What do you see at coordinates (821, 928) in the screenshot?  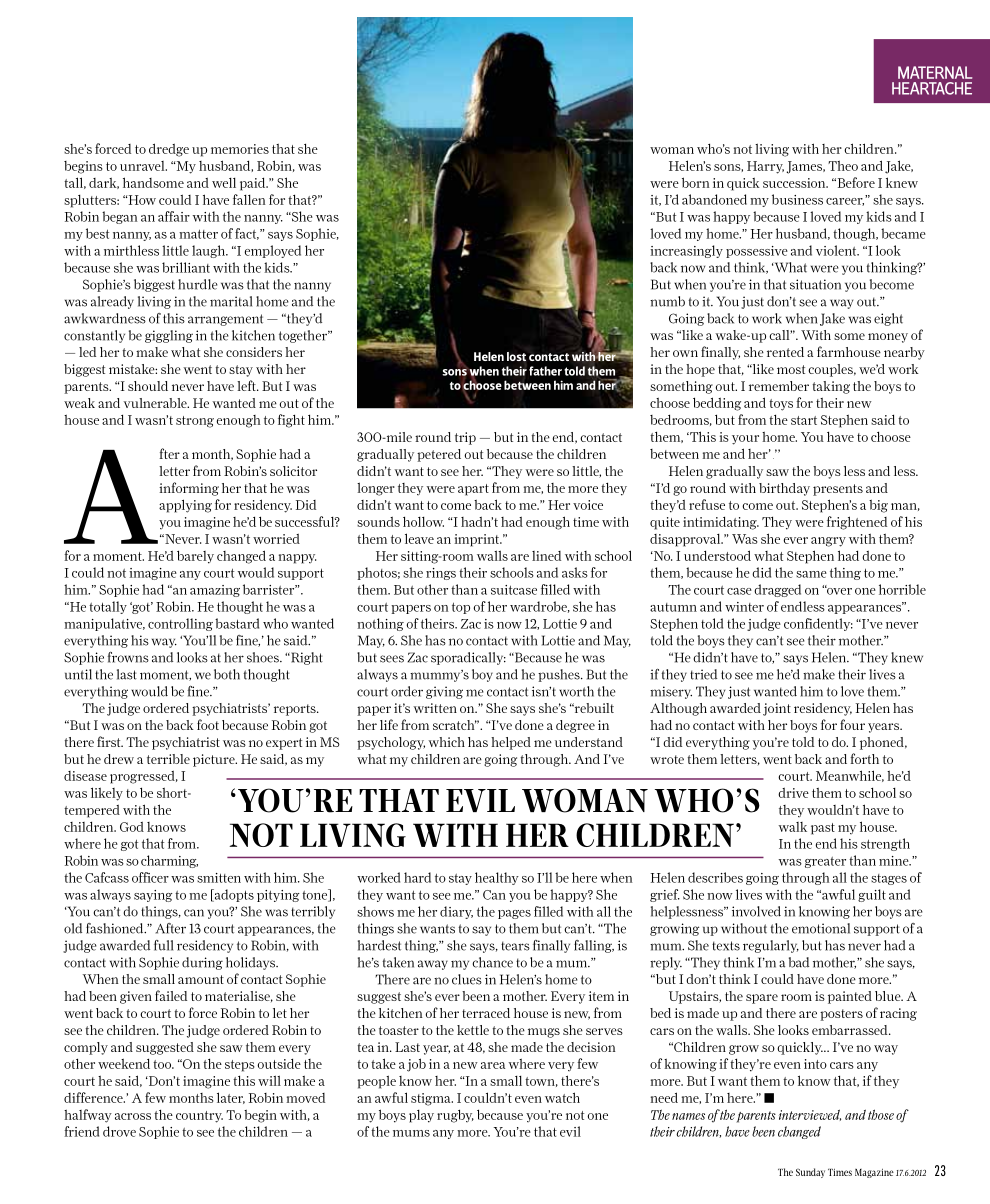 I see `emotional` at bounding box center [821, 928].
